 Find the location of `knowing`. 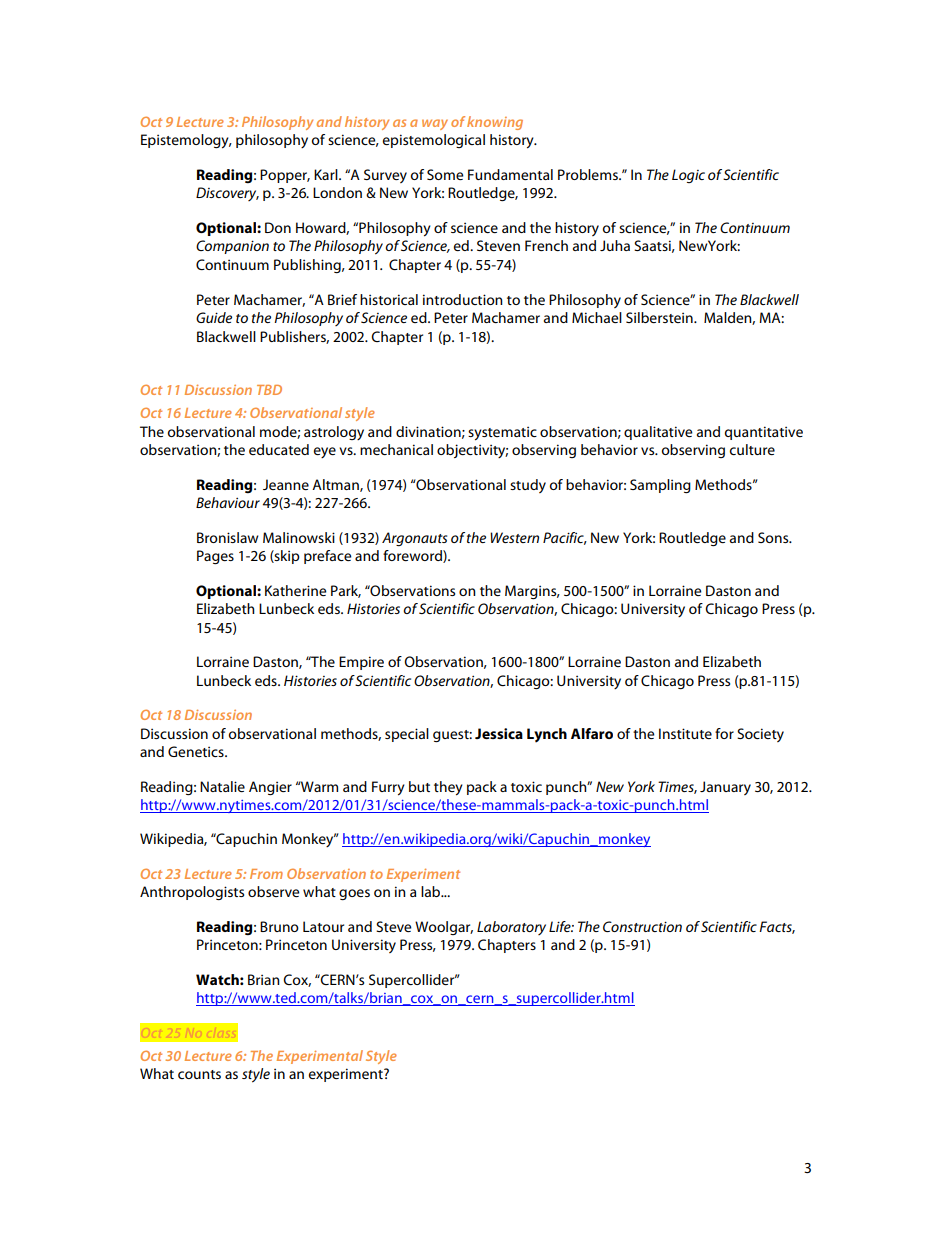

knowing is located at coordinates (495, 123).
